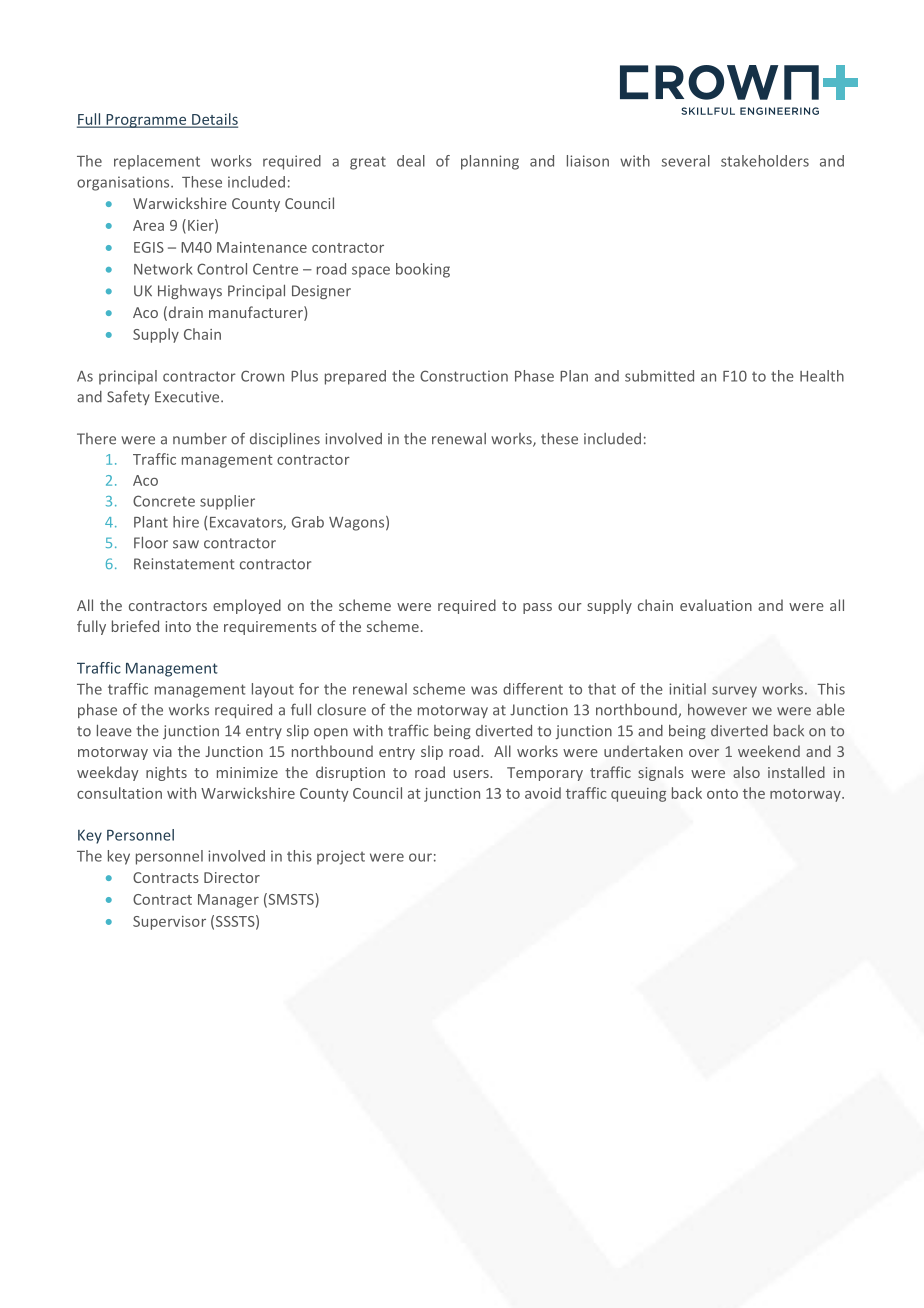  I want to click on replacement, so click(157, 162).
